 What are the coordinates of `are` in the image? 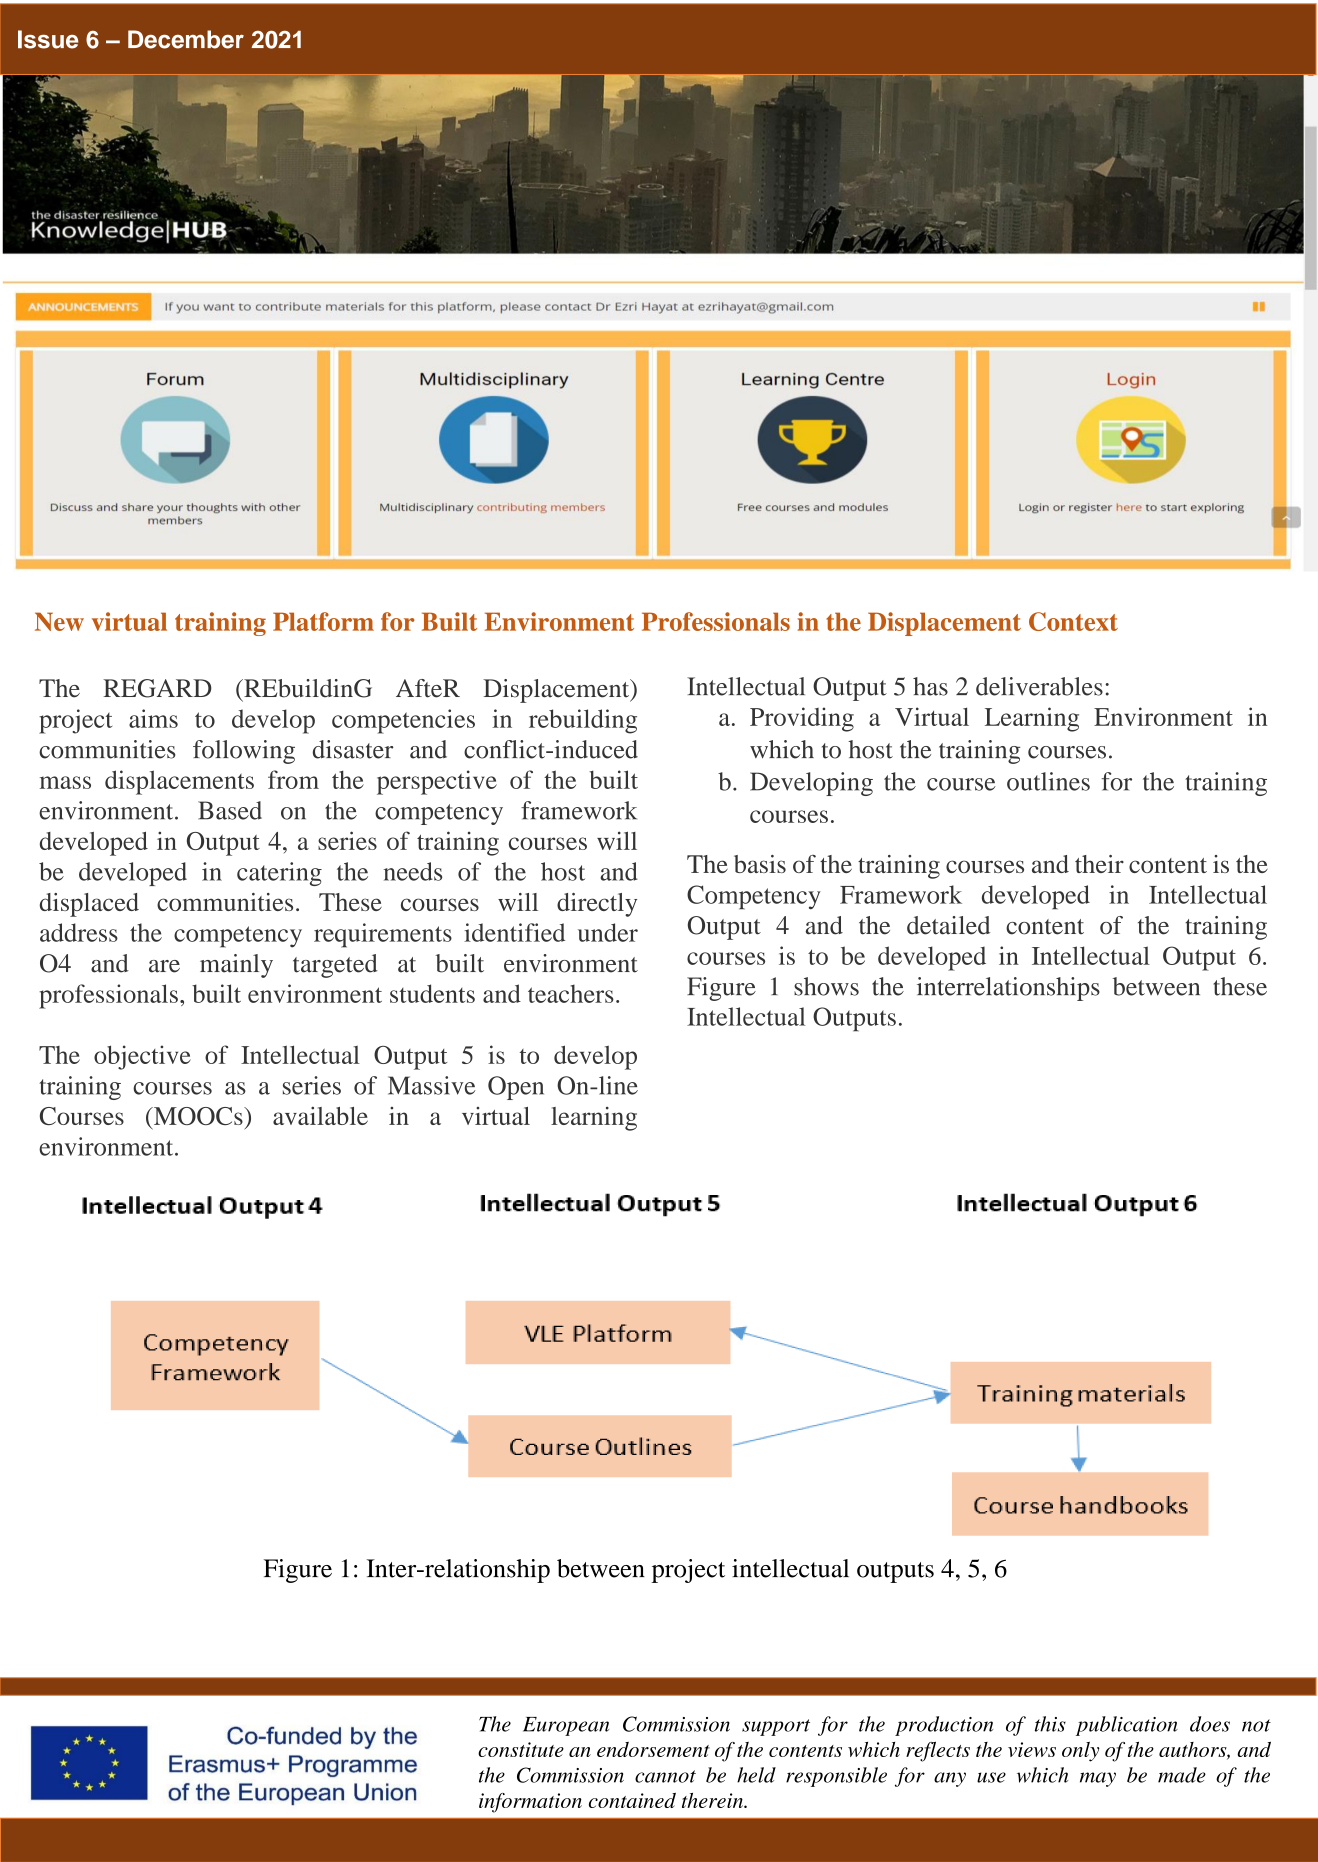 It's located at (164, 966).
